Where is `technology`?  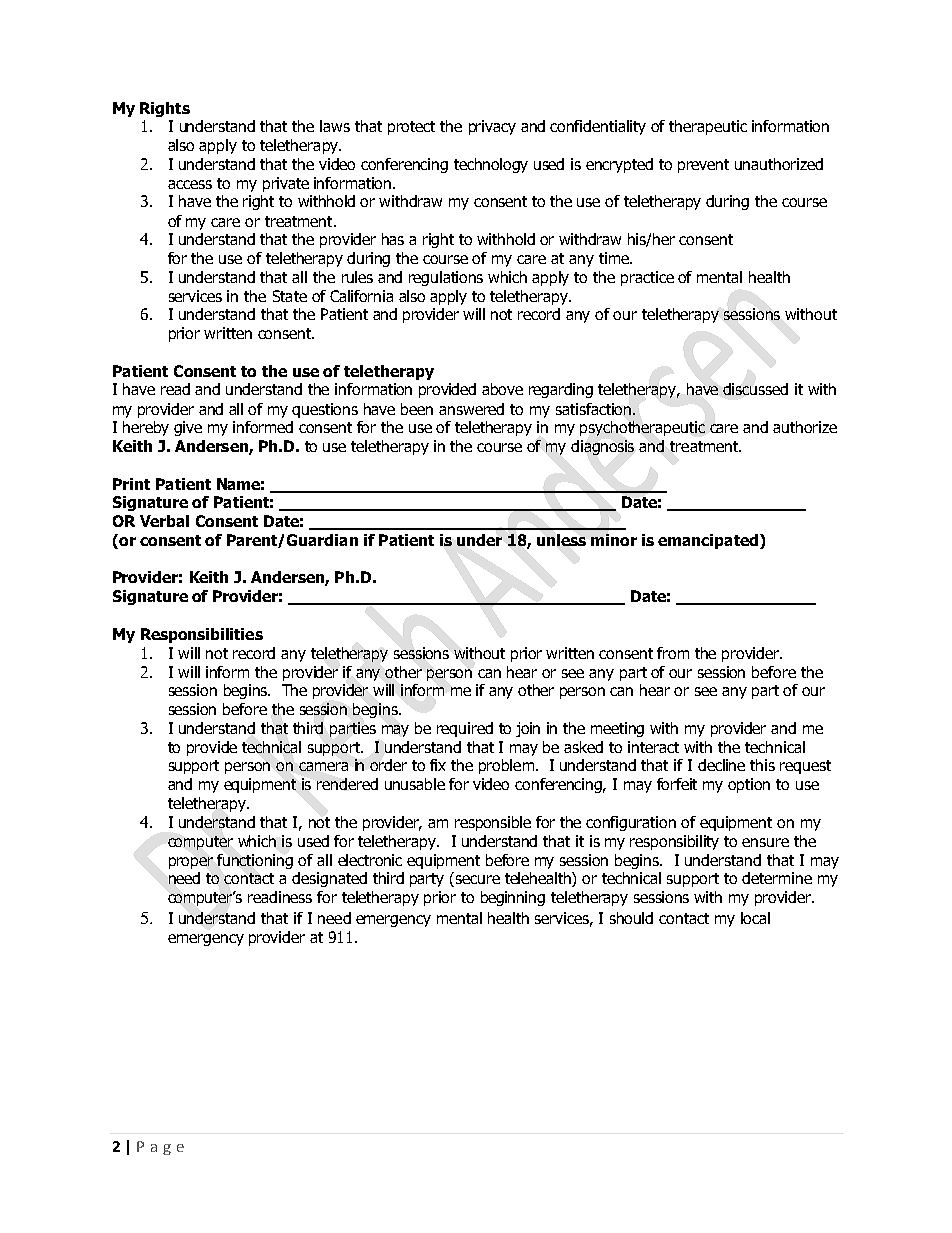 technology is located at coordinates (491, 165).
